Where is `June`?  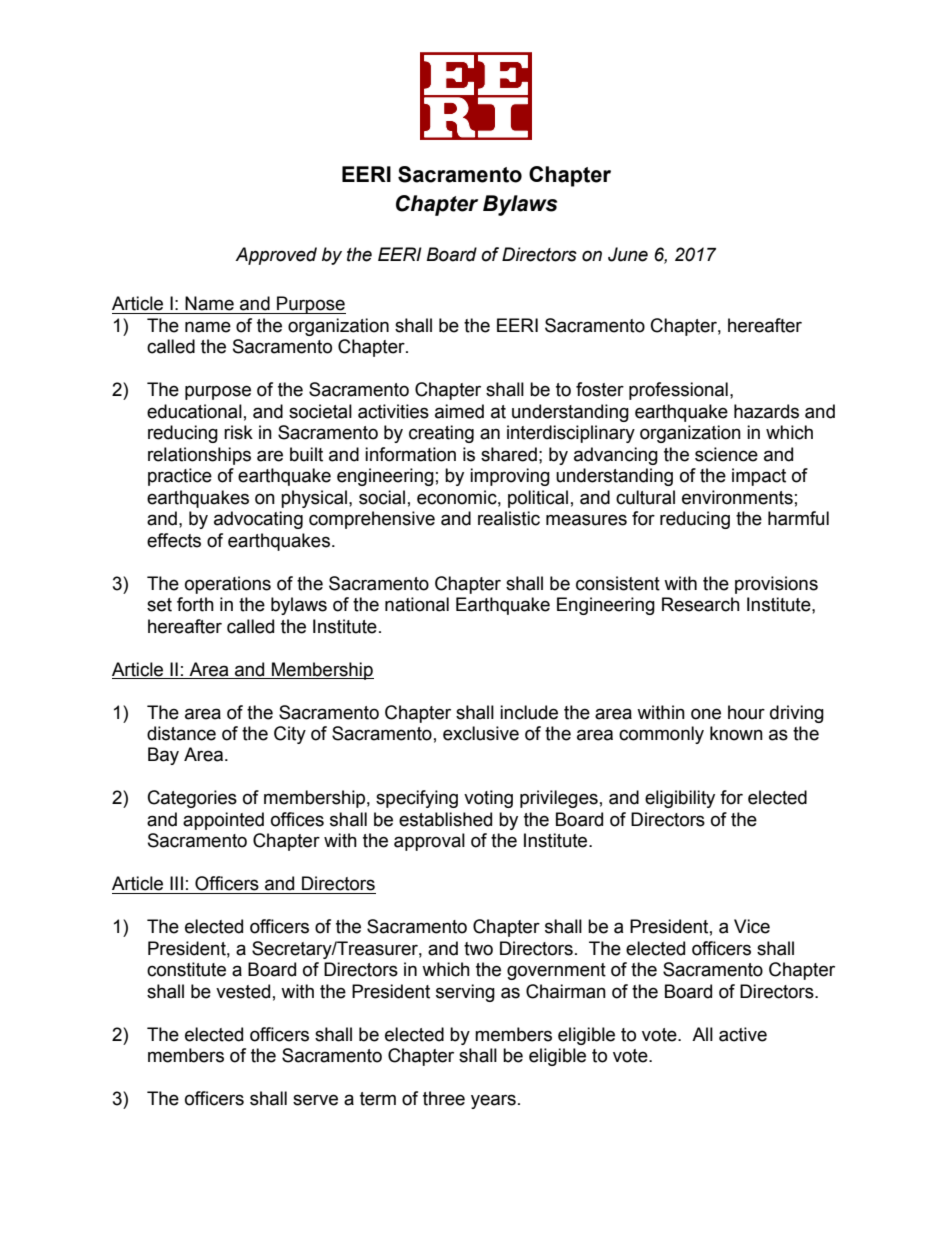 June is located at coordinates (628, 254).
